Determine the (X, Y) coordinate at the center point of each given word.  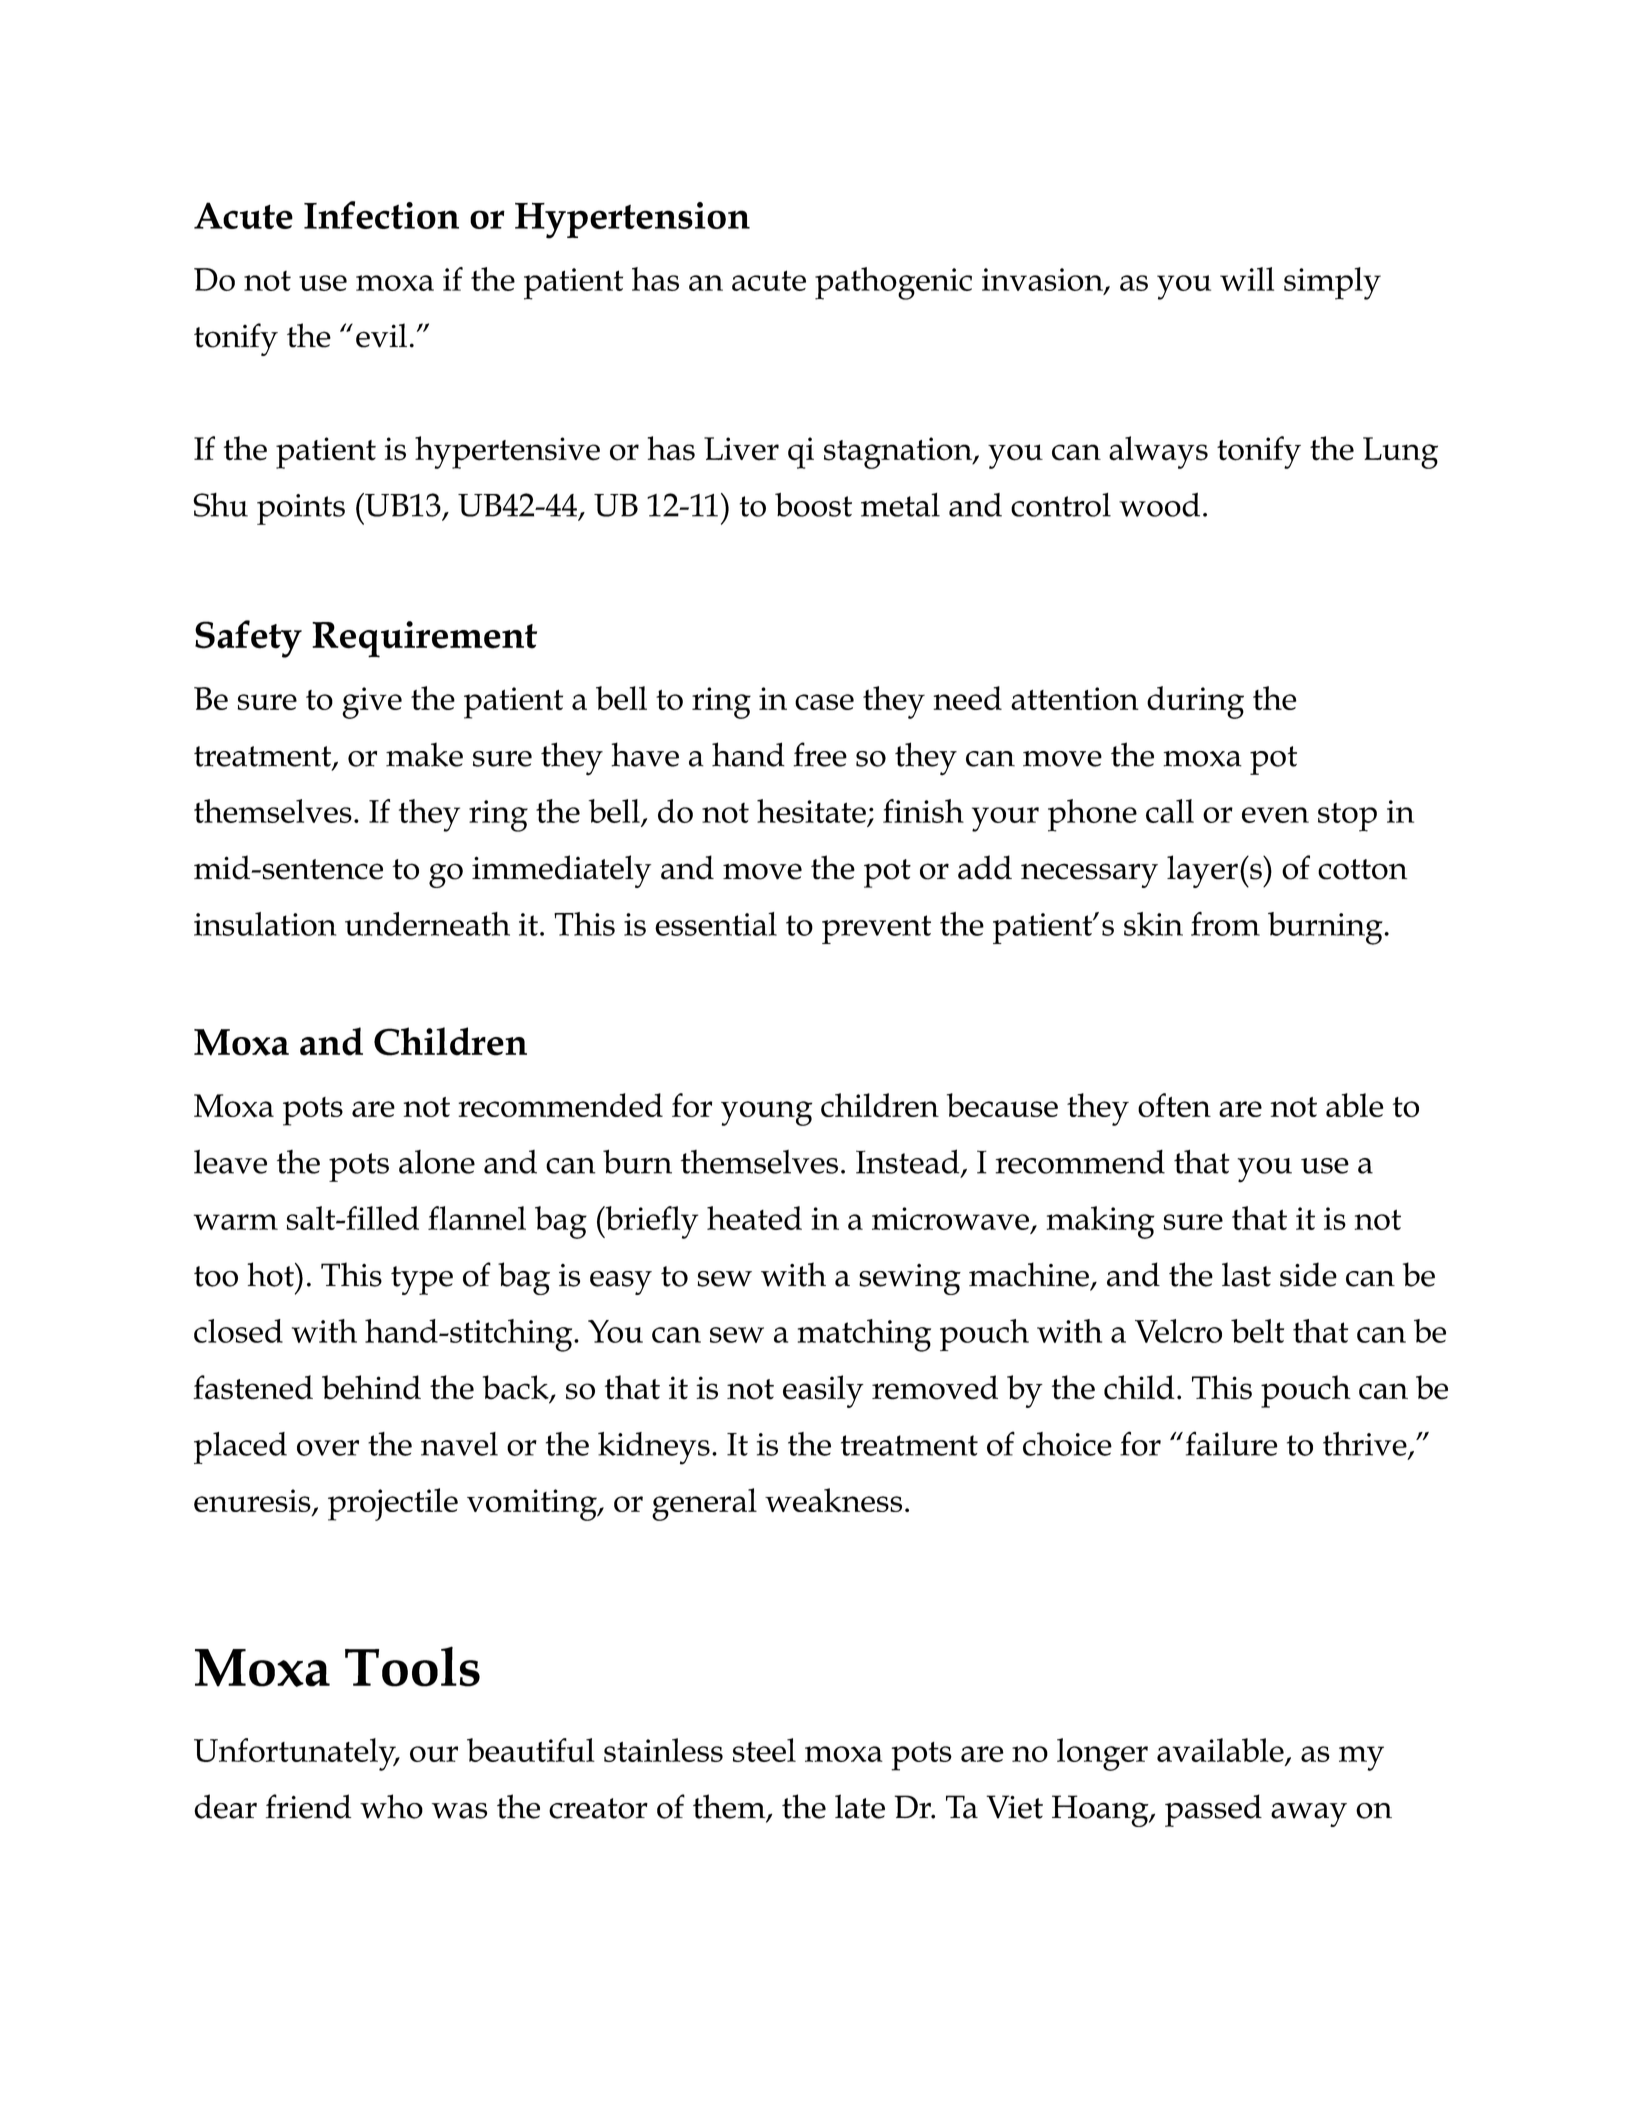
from (1225, 924)
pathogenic (893, 283)
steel (764, 1750)
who (391, 1806)
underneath (427, 924)
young (766, 1113)
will (1247, 279)
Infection (381, 215)
